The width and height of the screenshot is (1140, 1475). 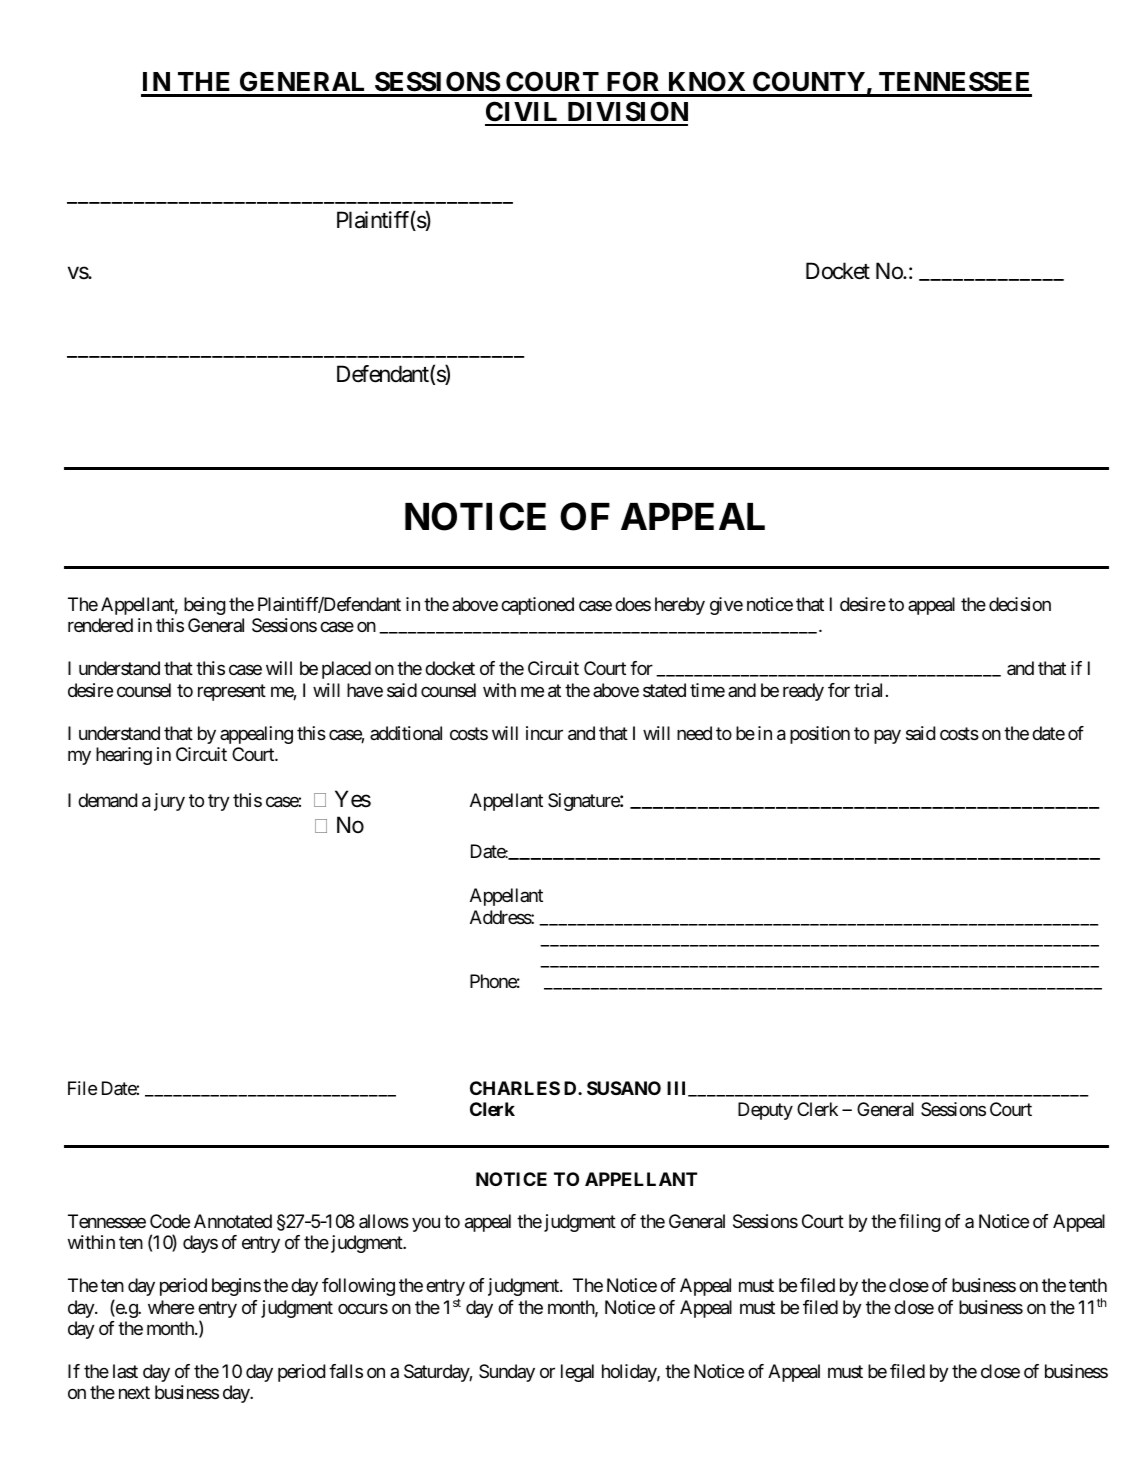 What do you see at coordinates (537, 606) in the screenshot?
I see `captioned` at bounding box center [537, 606].
